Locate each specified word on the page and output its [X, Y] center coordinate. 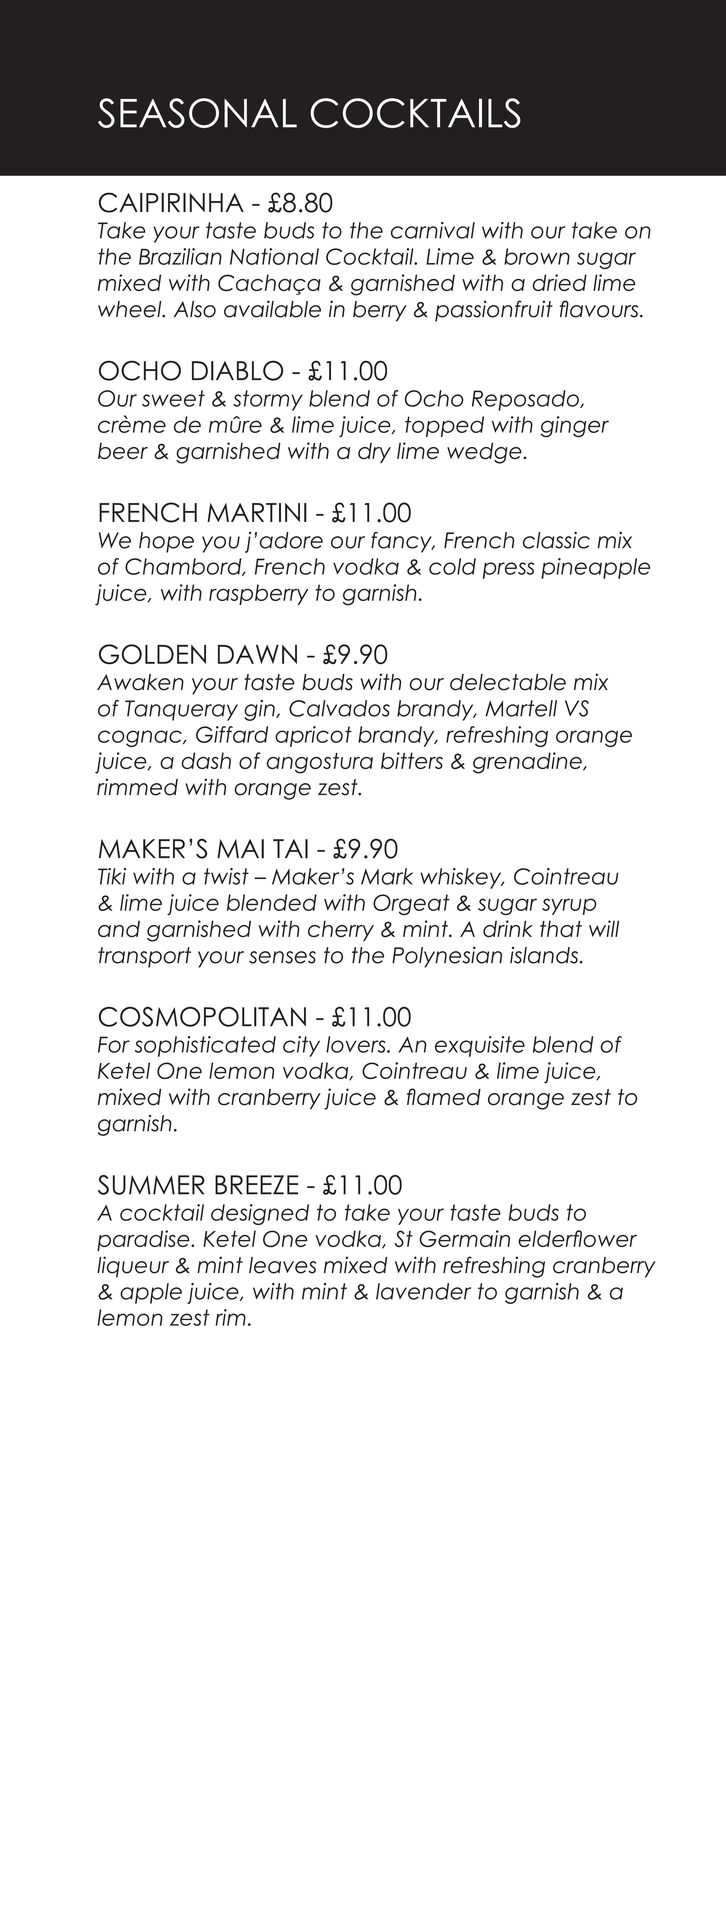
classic [556, 540]
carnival [433, 230]
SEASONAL [197, 113]
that [561, 929]
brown [537, 256]
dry [374, 453]
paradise [144, 1240]
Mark [387, 876]
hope [166, 542]
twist [226, 876]
